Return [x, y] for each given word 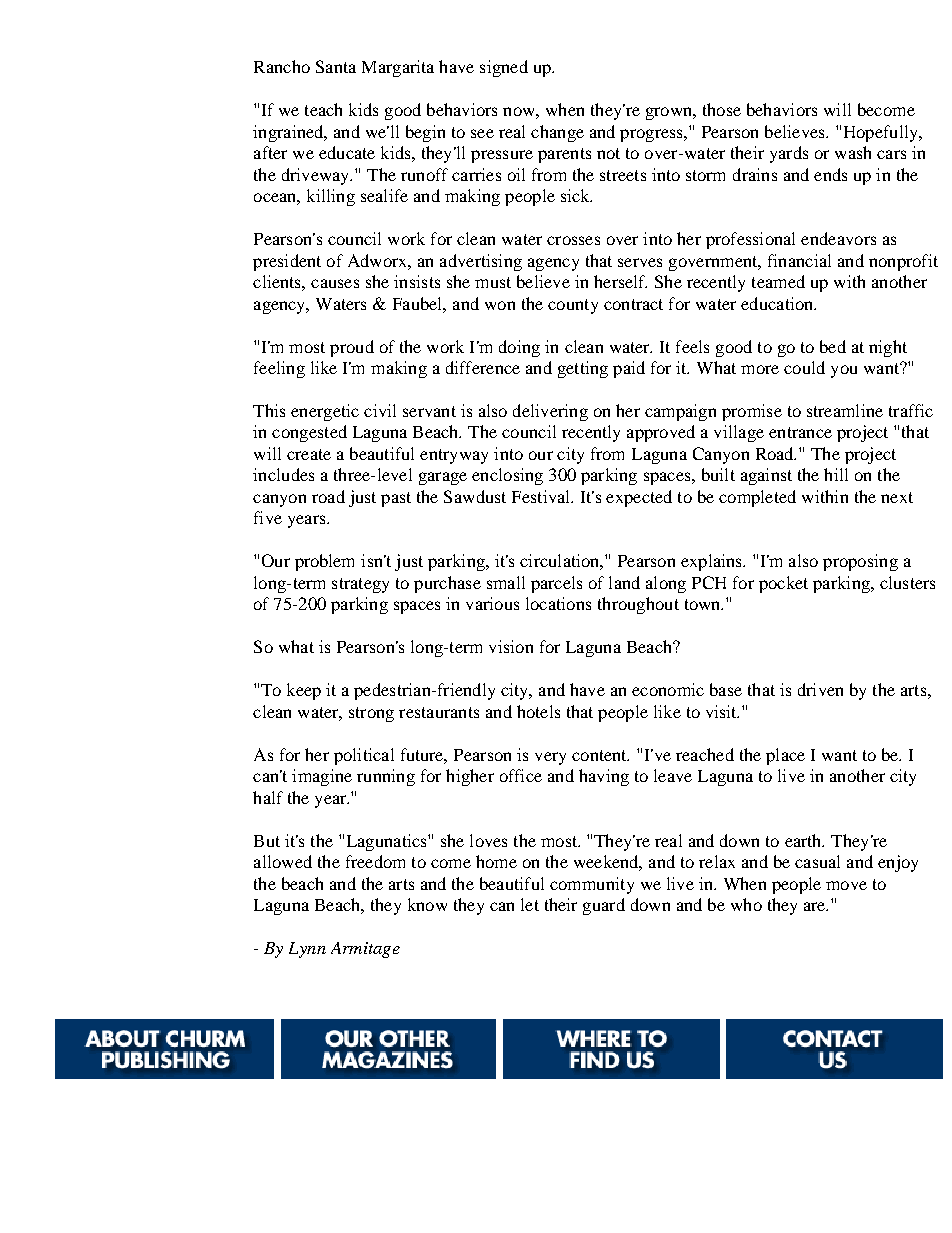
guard [604, 906]
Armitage [365, 950]
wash [853, 152]
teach [323, 109]
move [846, 885]
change [557, 133]
